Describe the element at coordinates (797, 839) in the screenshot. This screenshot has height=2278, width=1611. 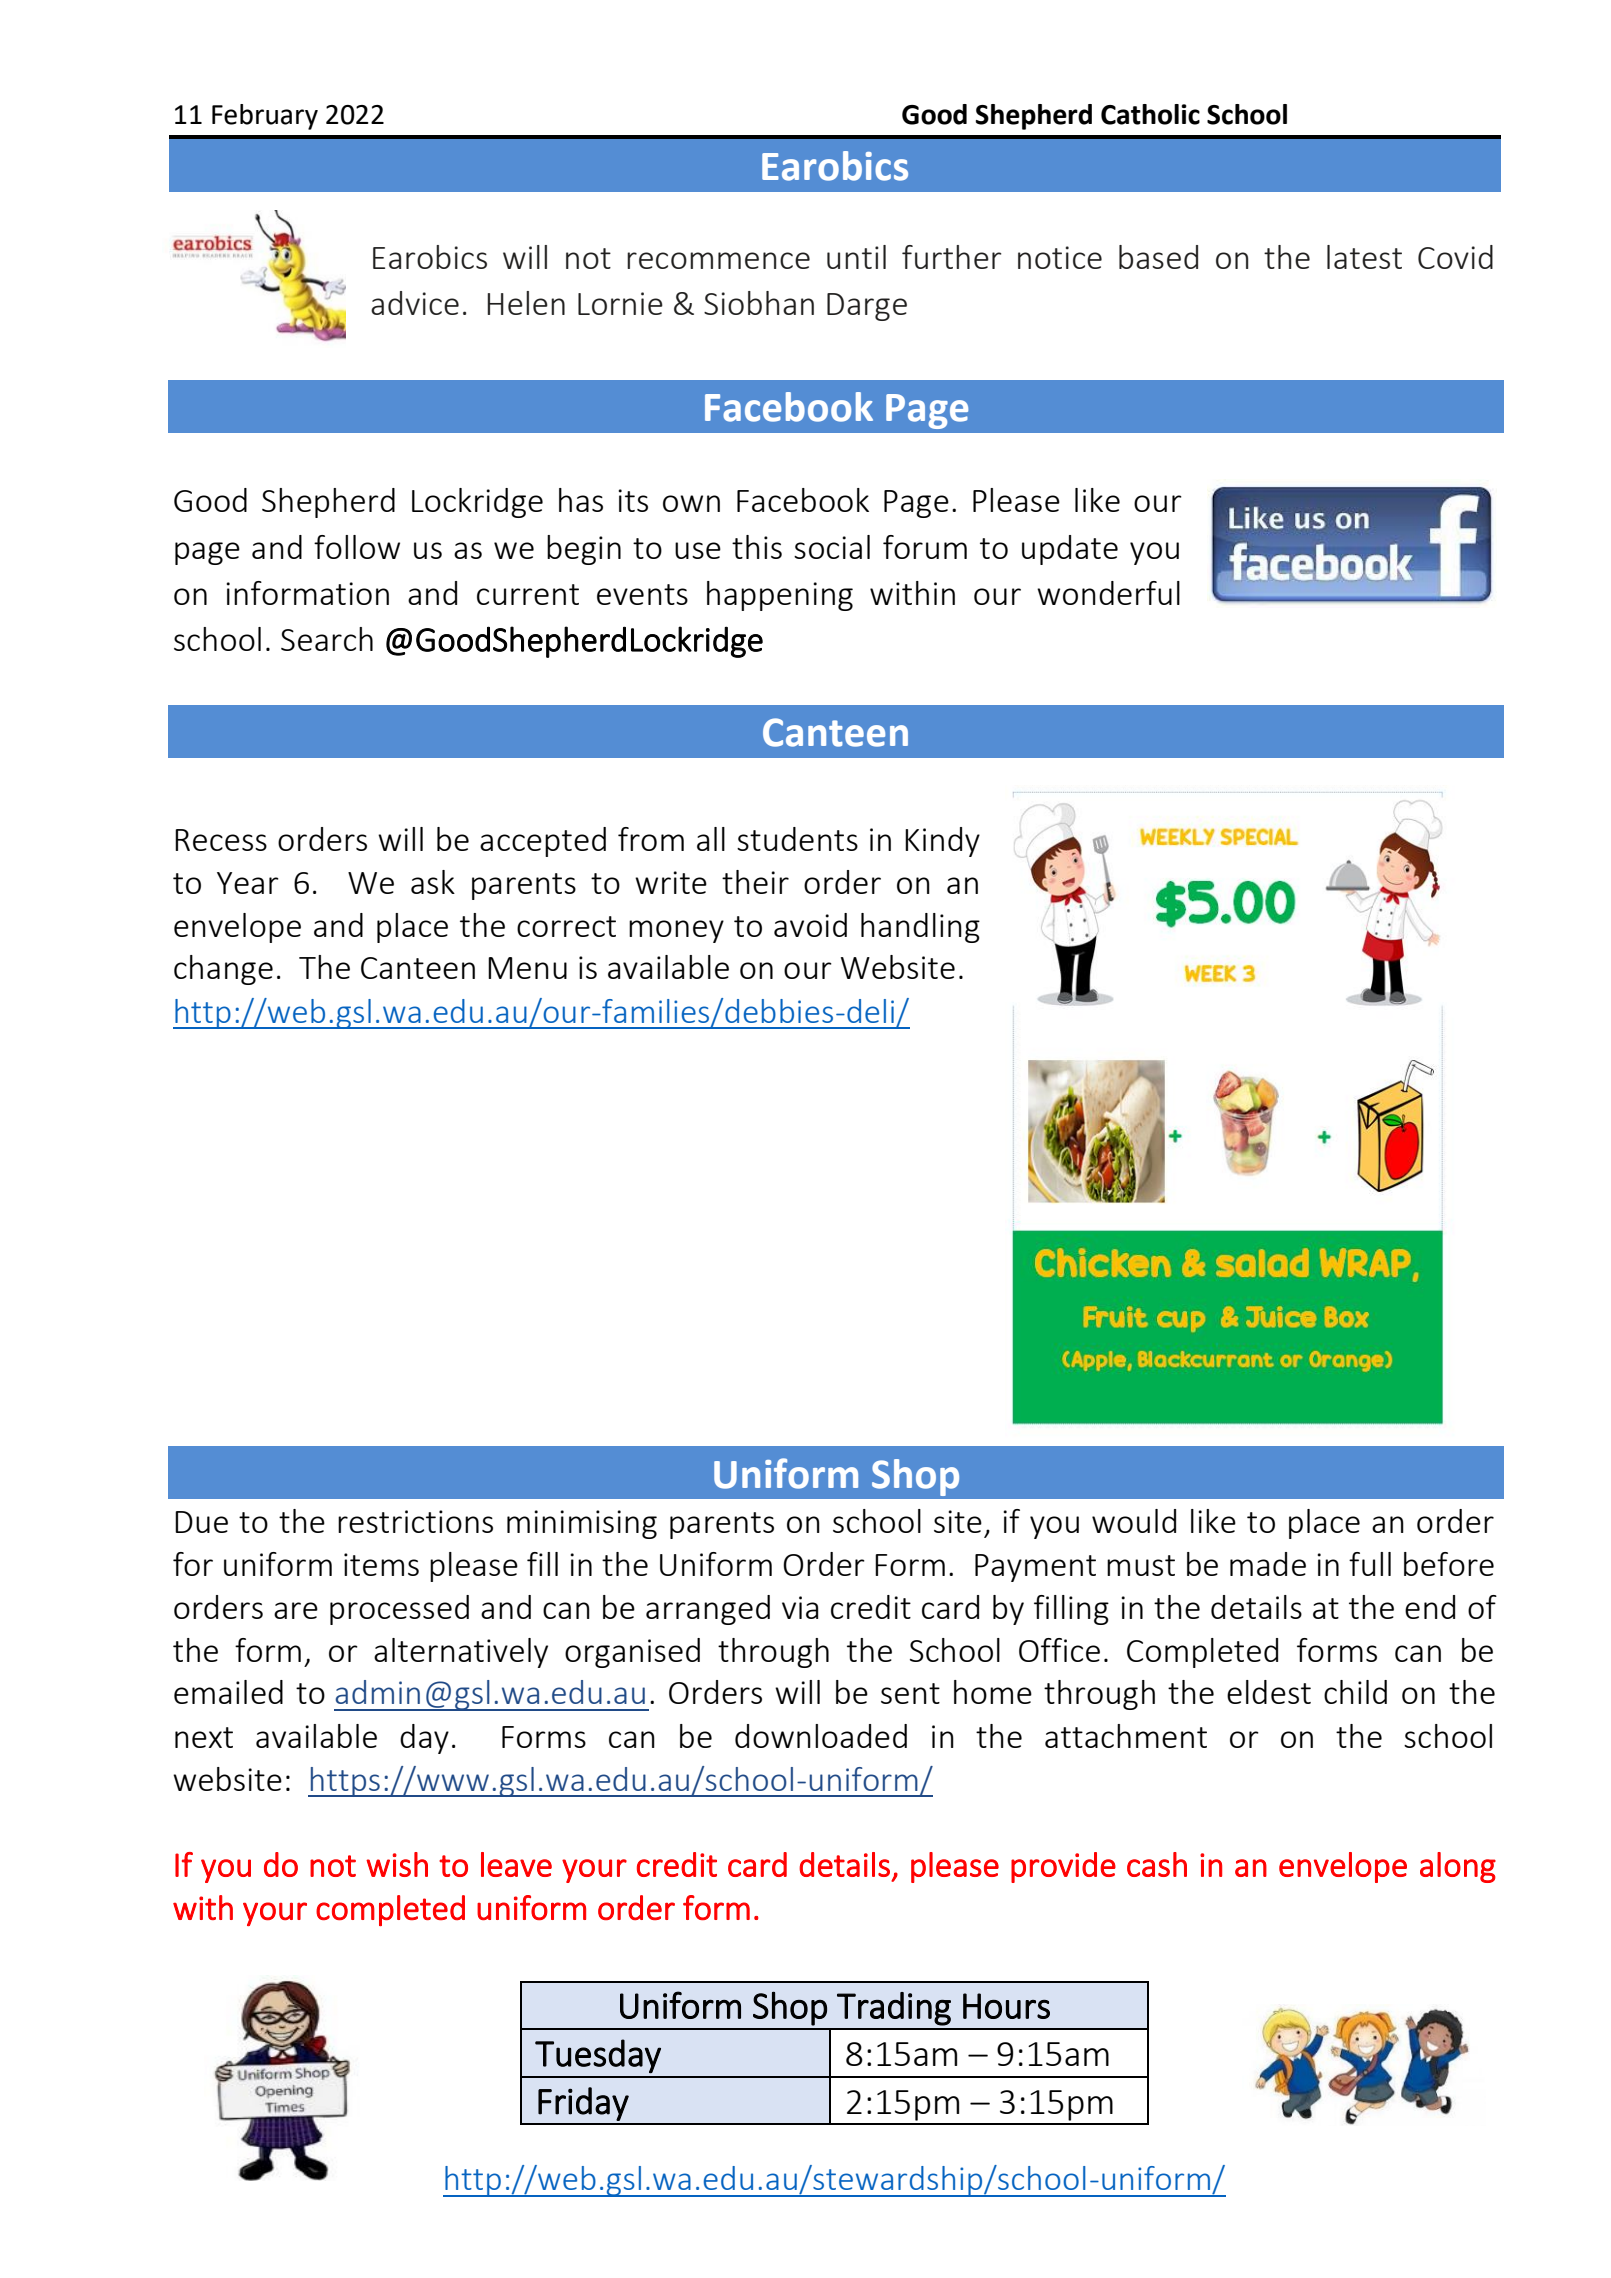
I see `students` at that location.
